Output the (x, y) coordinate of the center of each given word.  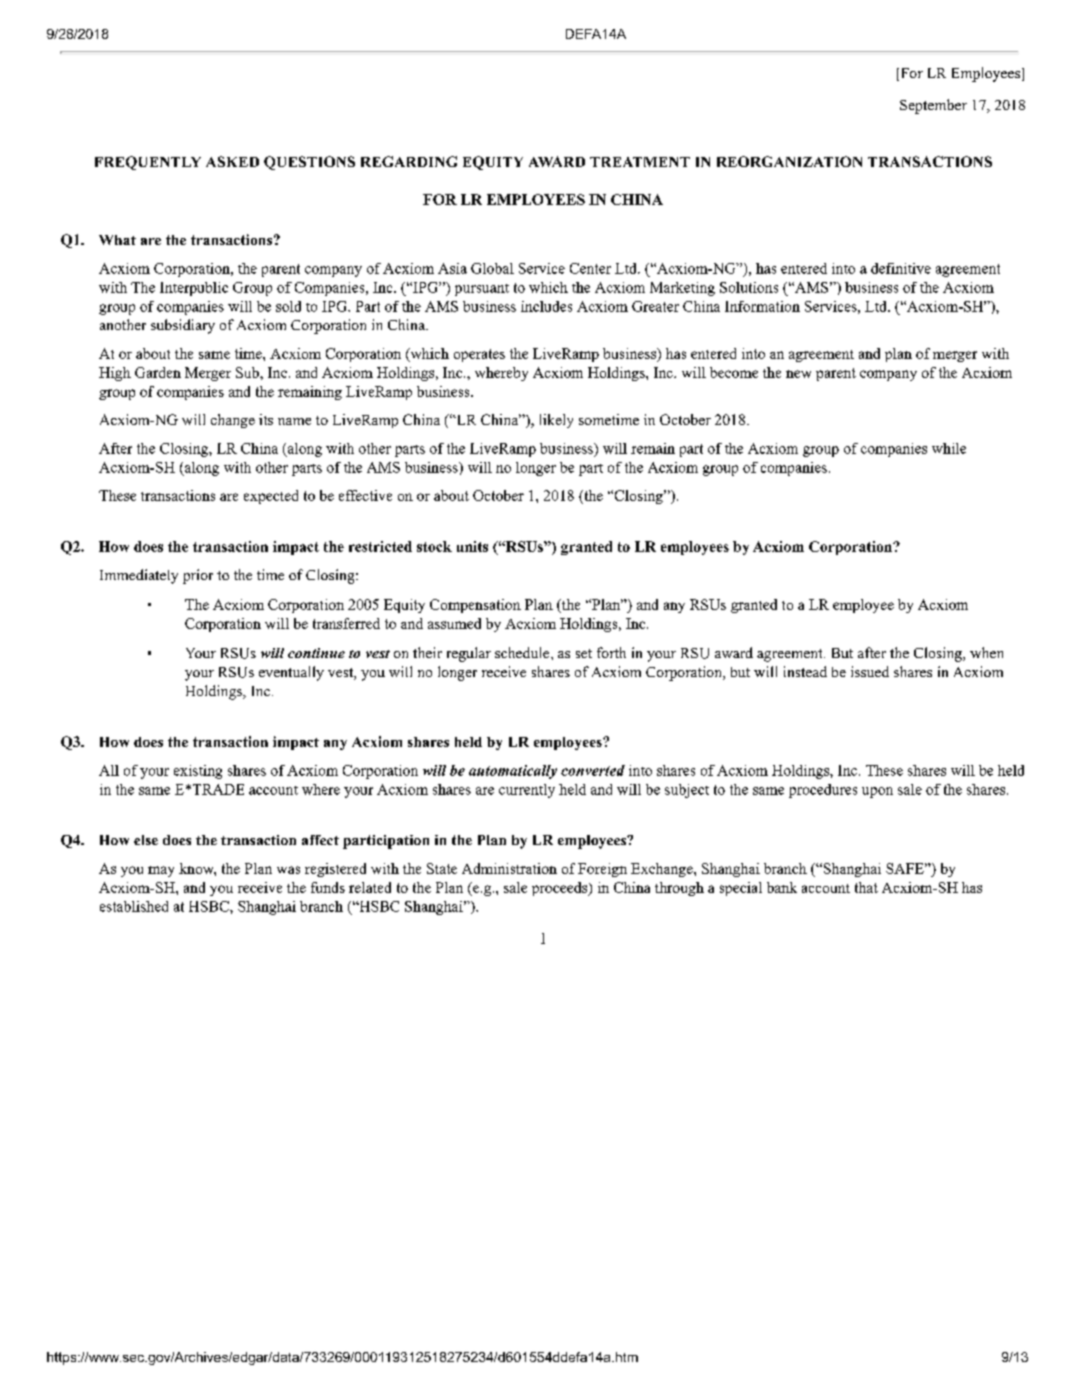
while (949, 448)
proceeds (561, 889)
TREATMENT (640, 162)
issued (870, 671)
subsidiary (183, 326)
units (472, 546)
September (933, 106)
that (866, 887)
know (197, 869)
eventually (291, 673)
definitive (901, 268)
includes (546, 306)
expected (271, 497)
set (584, 653)
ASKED (232, 161)
